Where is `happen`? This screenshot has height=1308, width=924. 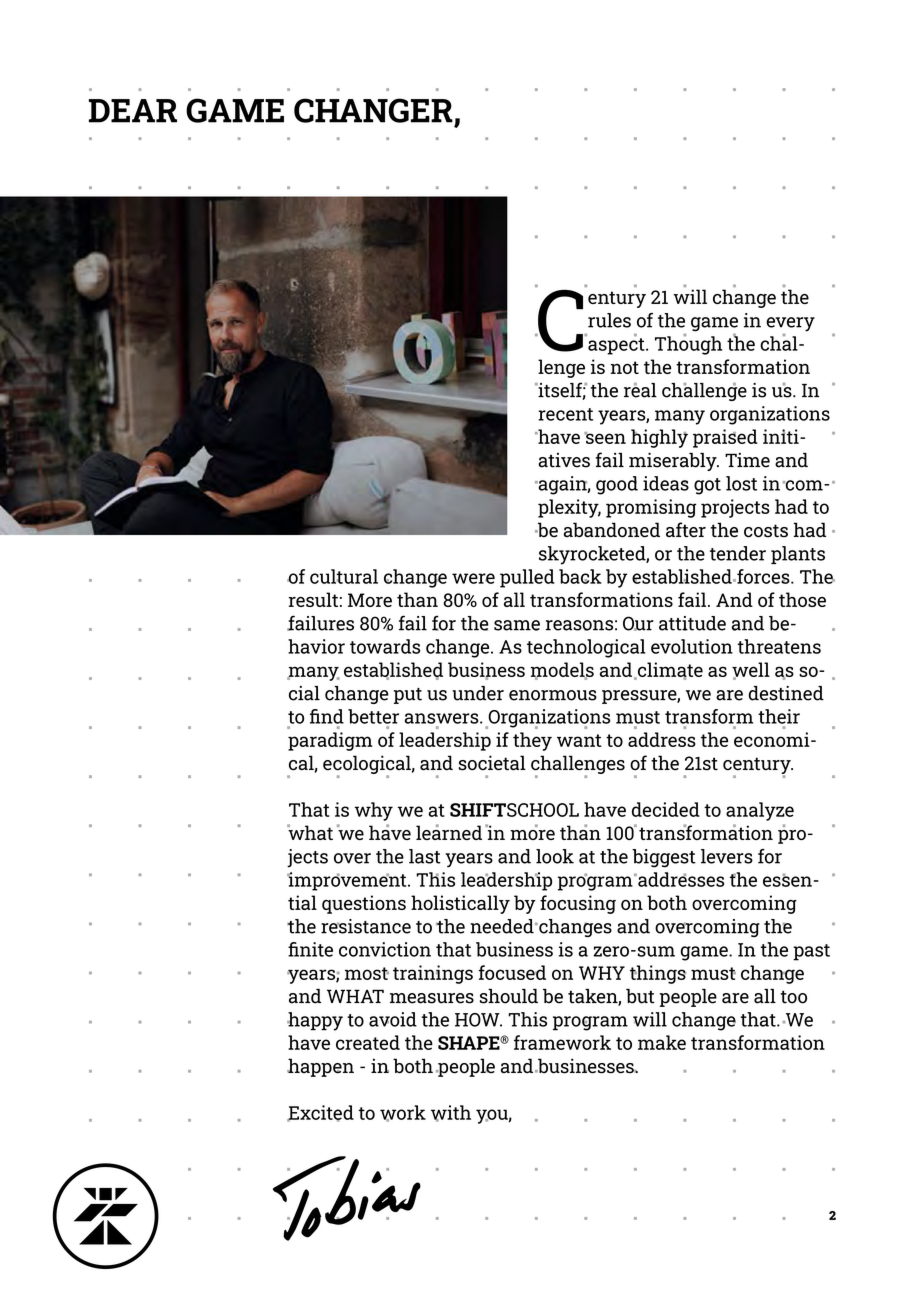 happen is located at coordinates (320, 1067).
